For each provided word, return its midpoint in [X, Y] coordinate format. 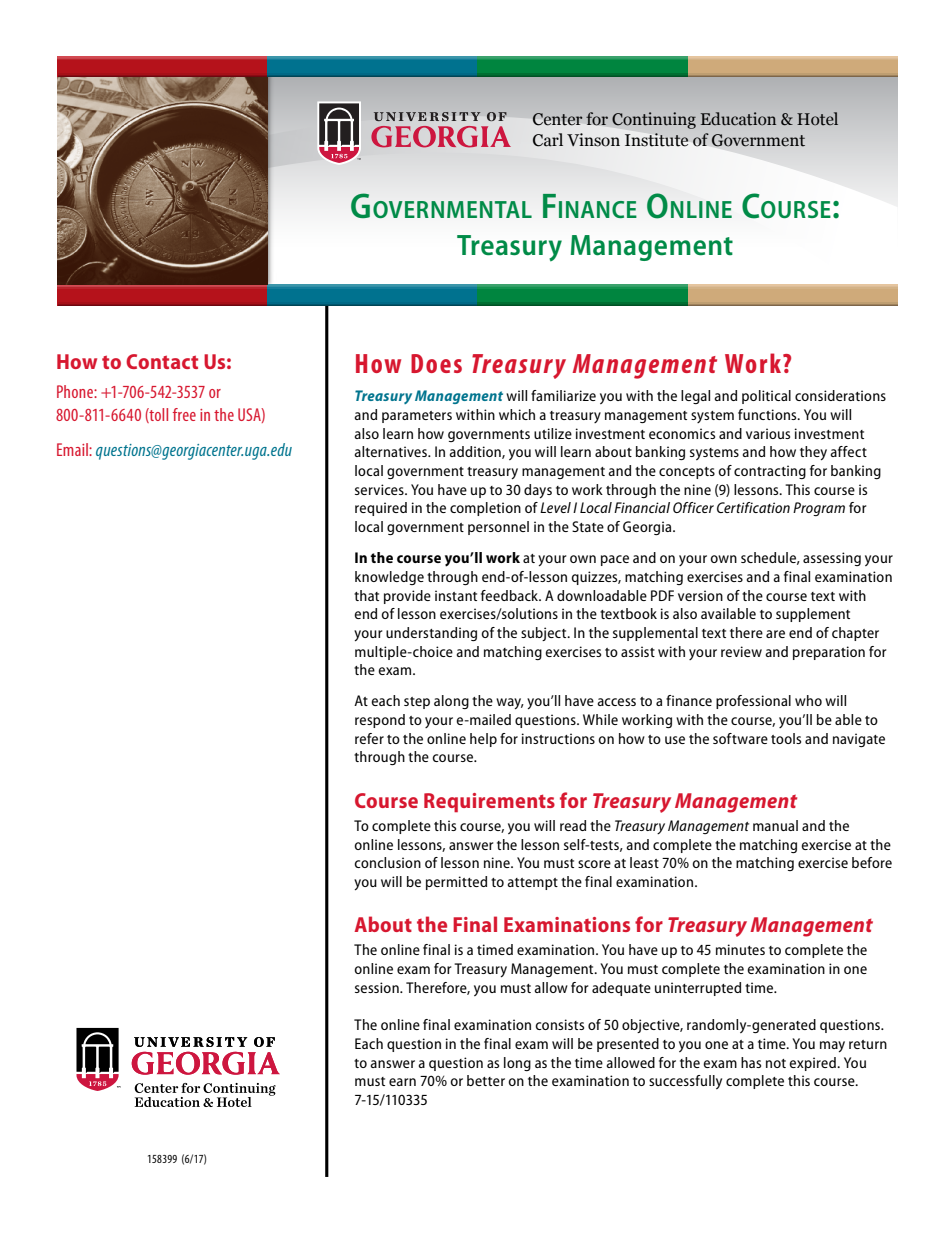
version [700, 595]
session [378, 987]
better [486, 1080]
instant [456, 595]
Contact [162, 361]
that [366, 595]
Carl [548, 140]
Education [738, 118]
